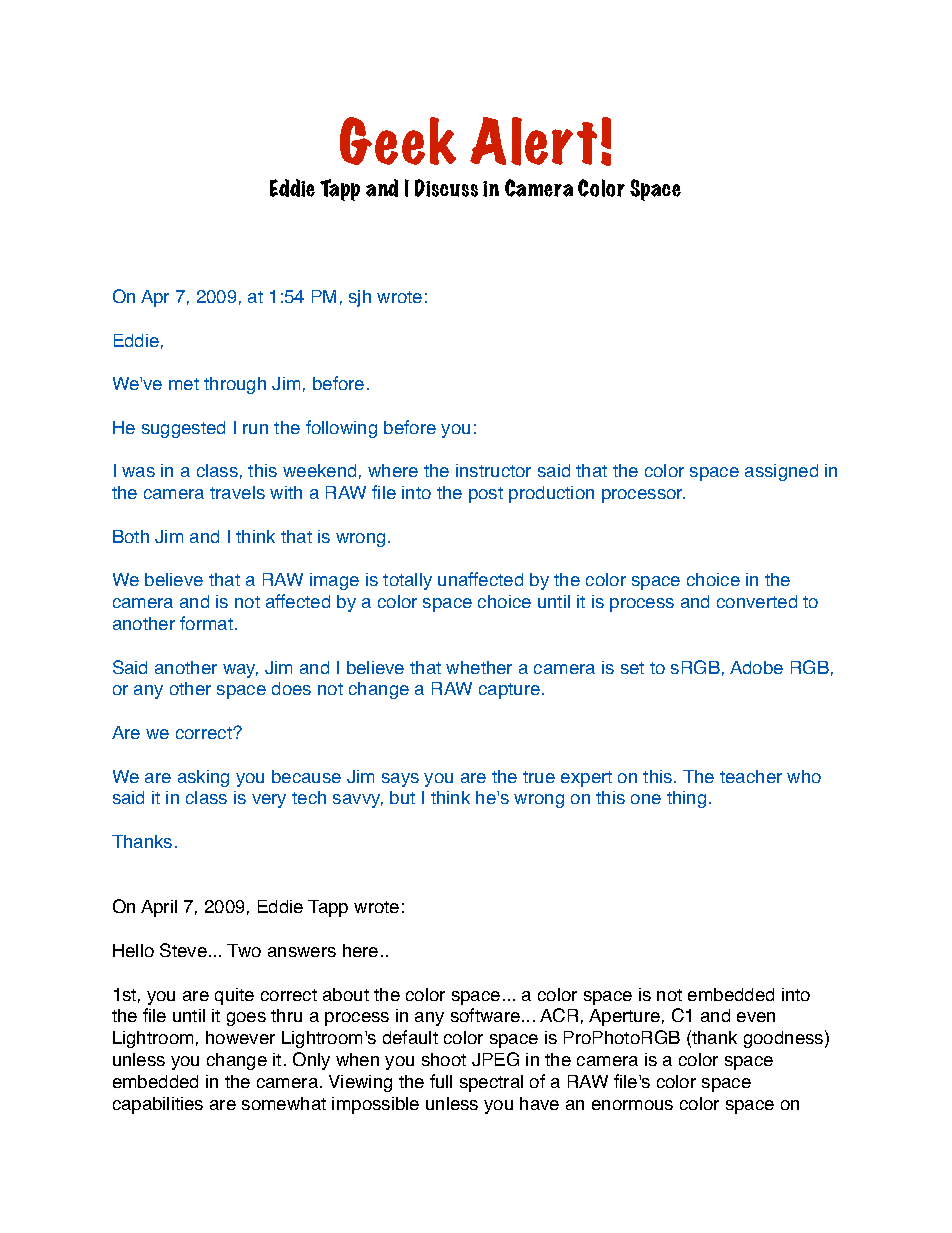 The image size is (952, 1233). What do you see at coordinates (781, 472) in the page?
I see `assigned` at bounding box center [781, 472].
